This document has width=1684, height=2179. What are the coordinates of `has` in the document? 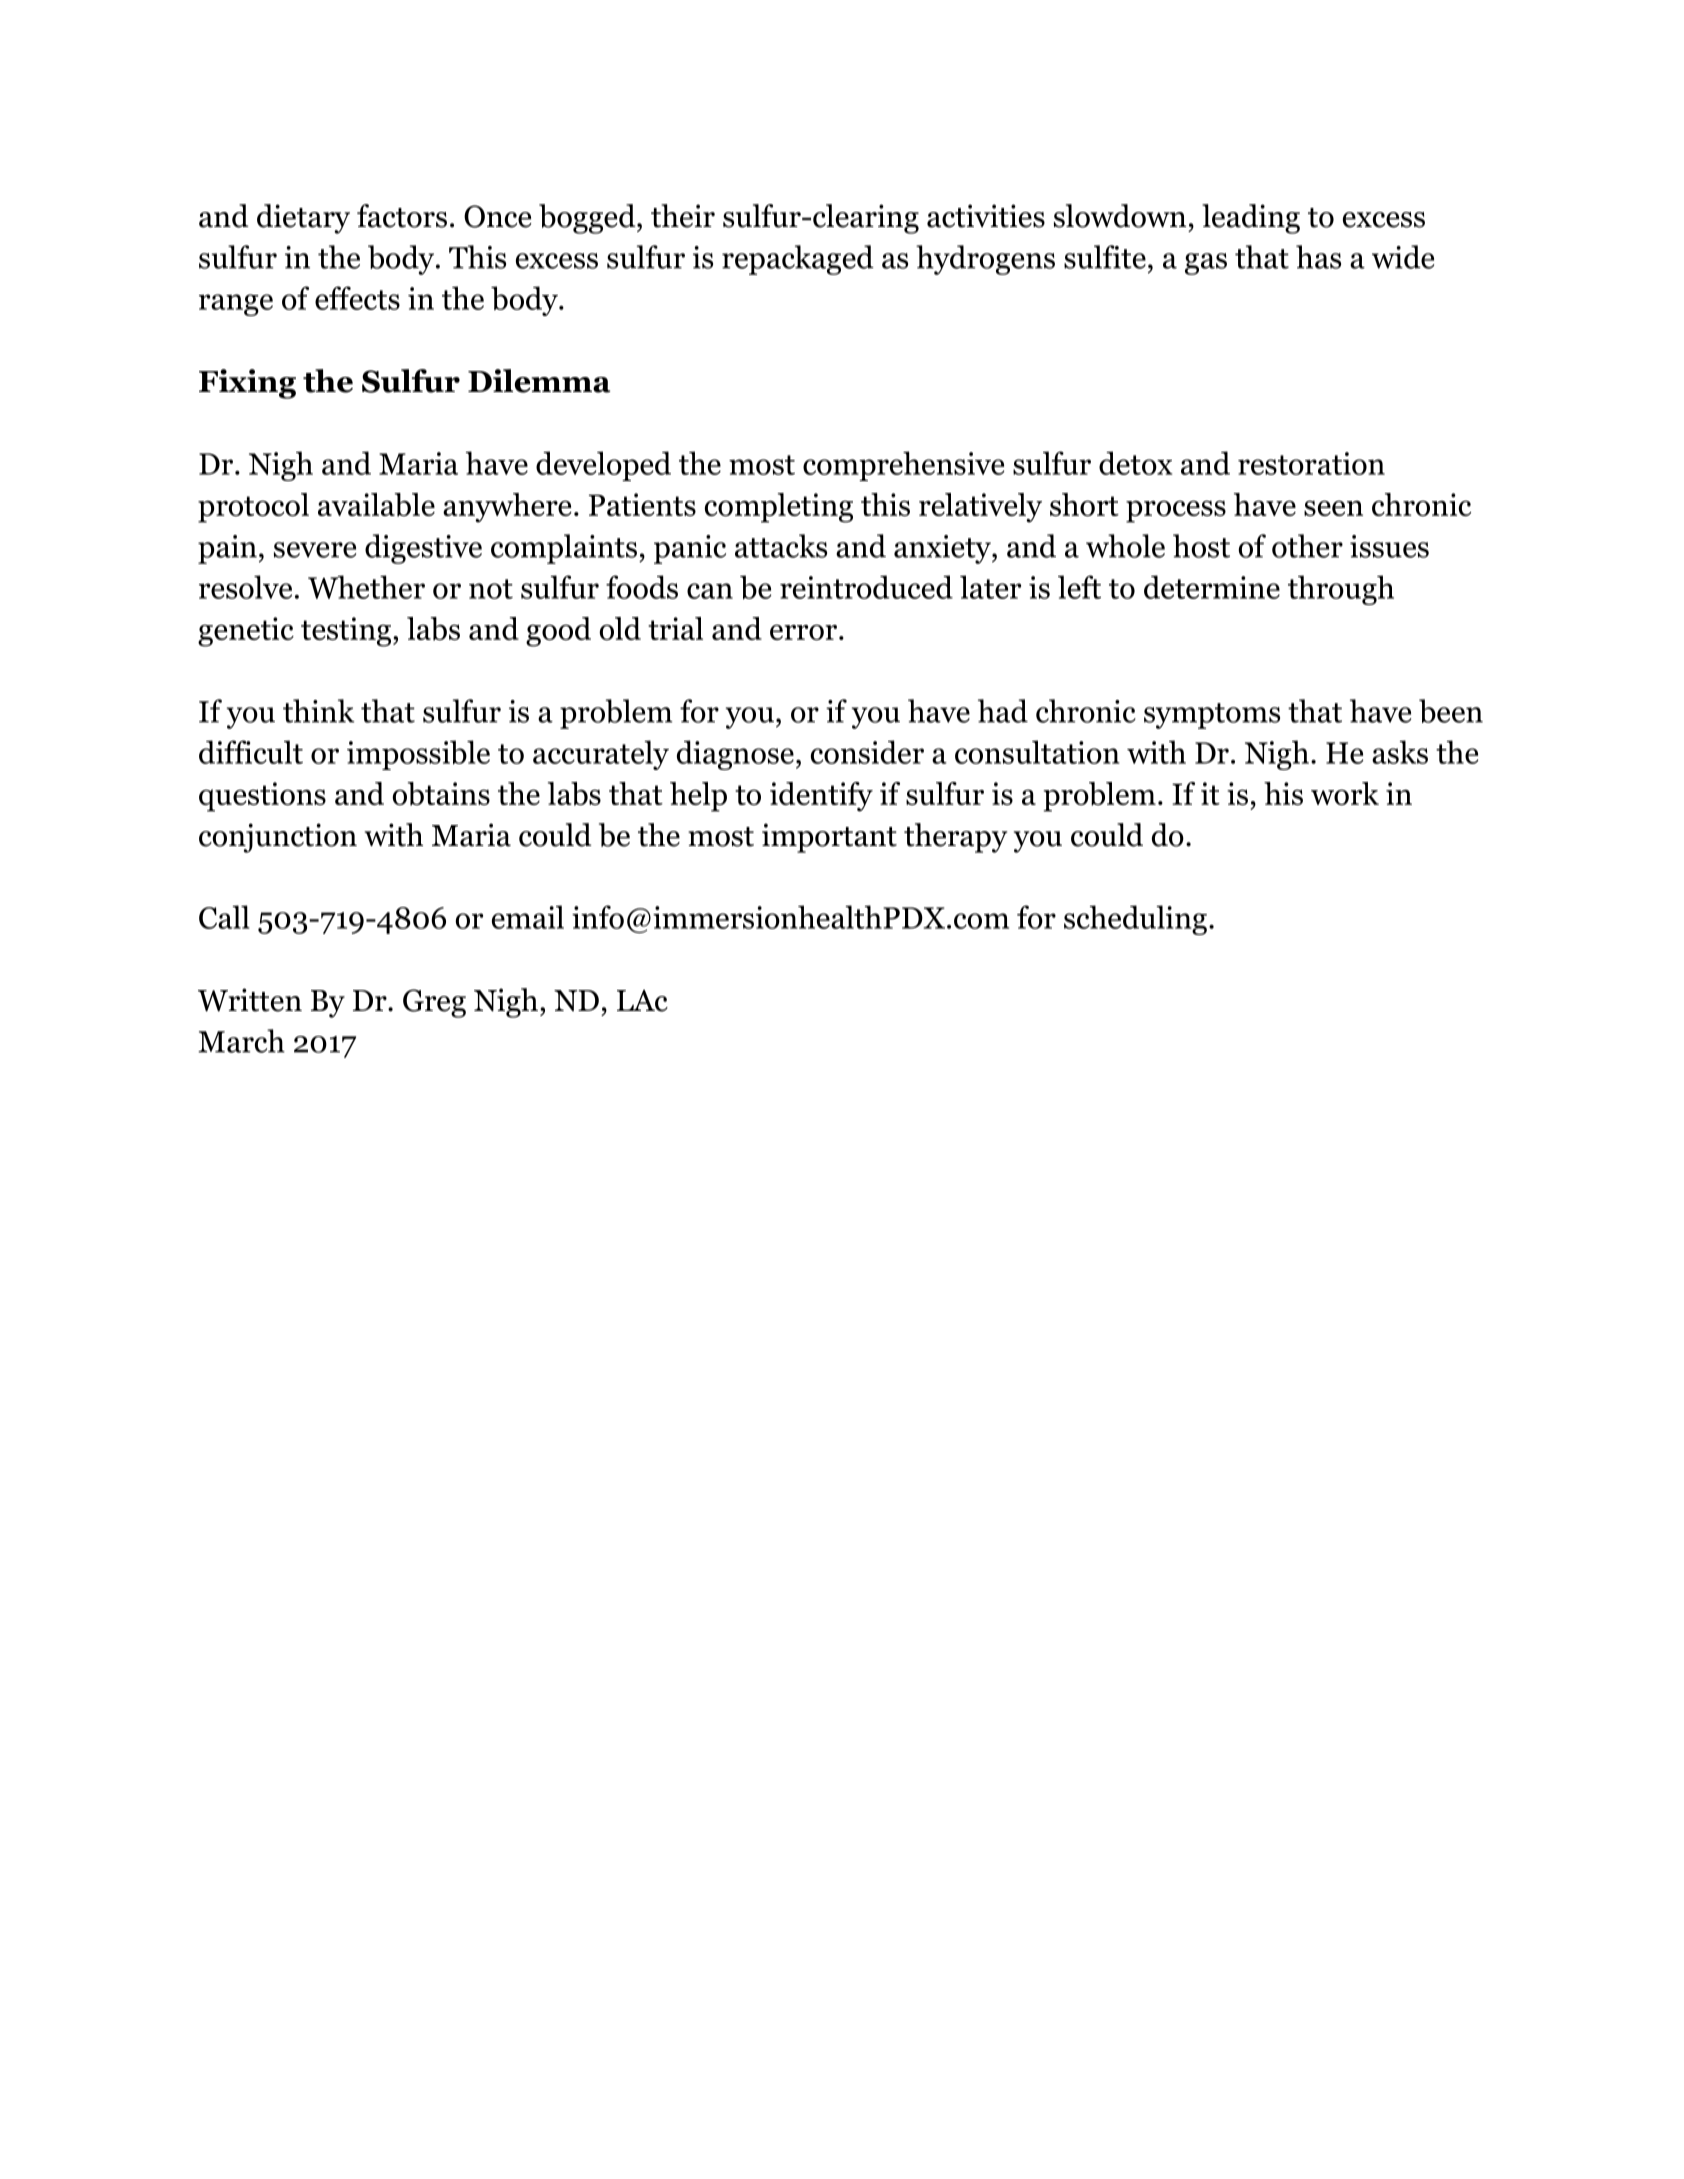 It's located at (1318, 257).
